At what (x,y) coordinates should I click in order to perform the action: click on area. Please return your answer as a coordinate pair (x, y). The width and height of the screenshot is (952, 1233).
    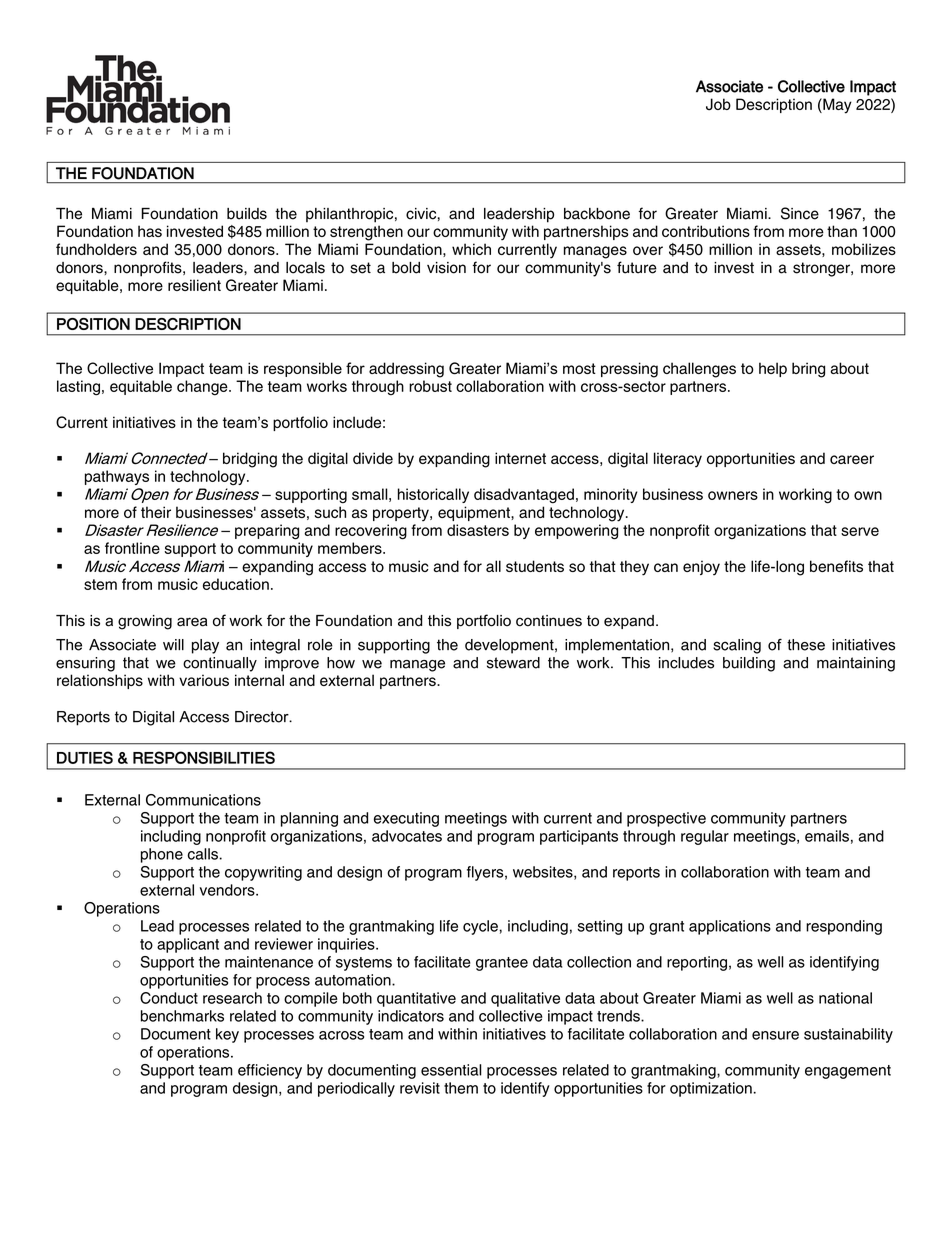
    Looking at the image, I should click on (192, 622).
